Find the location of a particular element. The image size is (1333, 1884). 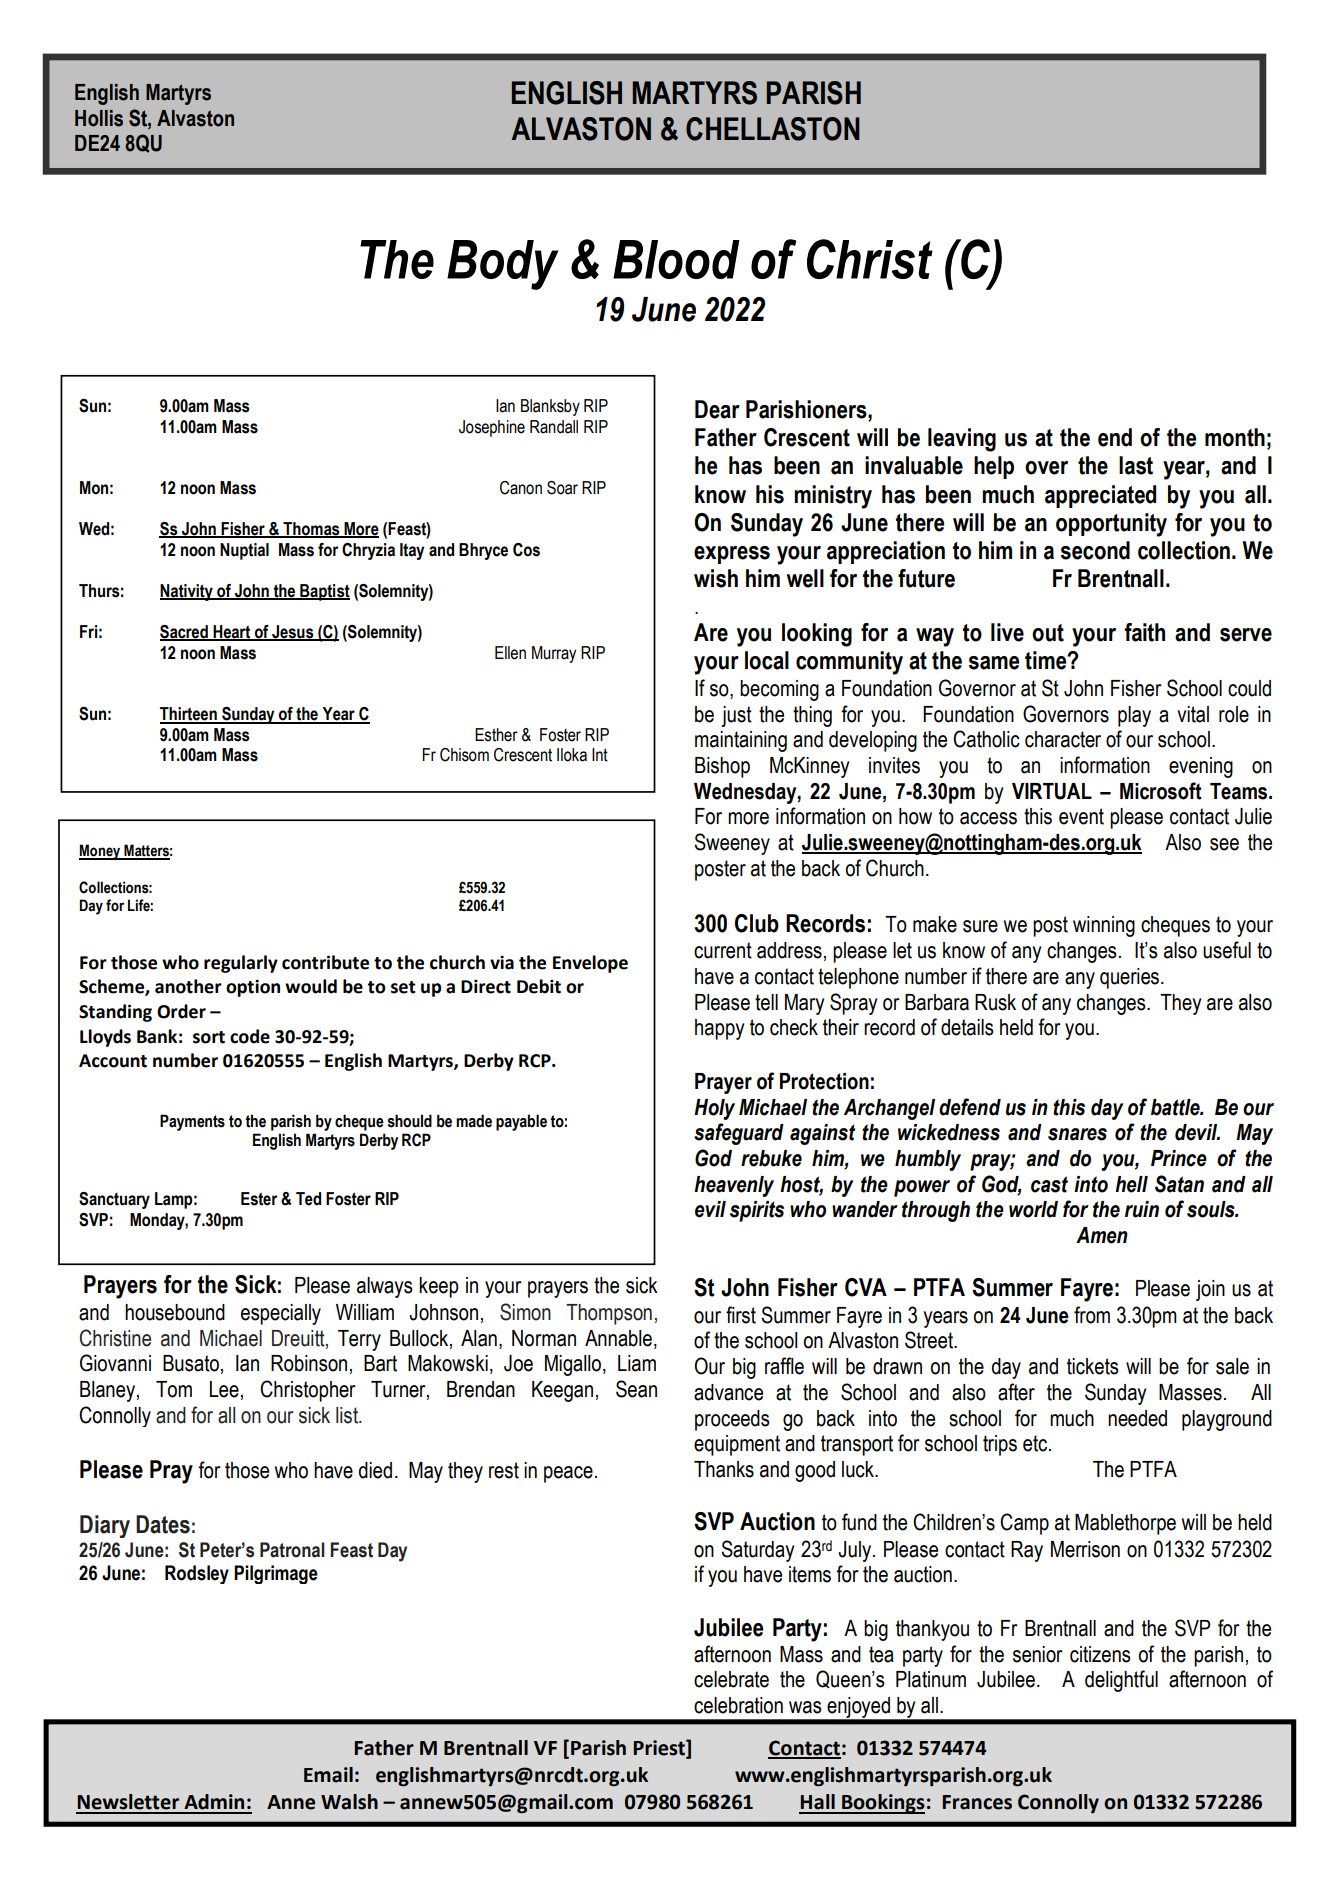

regularly is located at coordinates (241, 964).
